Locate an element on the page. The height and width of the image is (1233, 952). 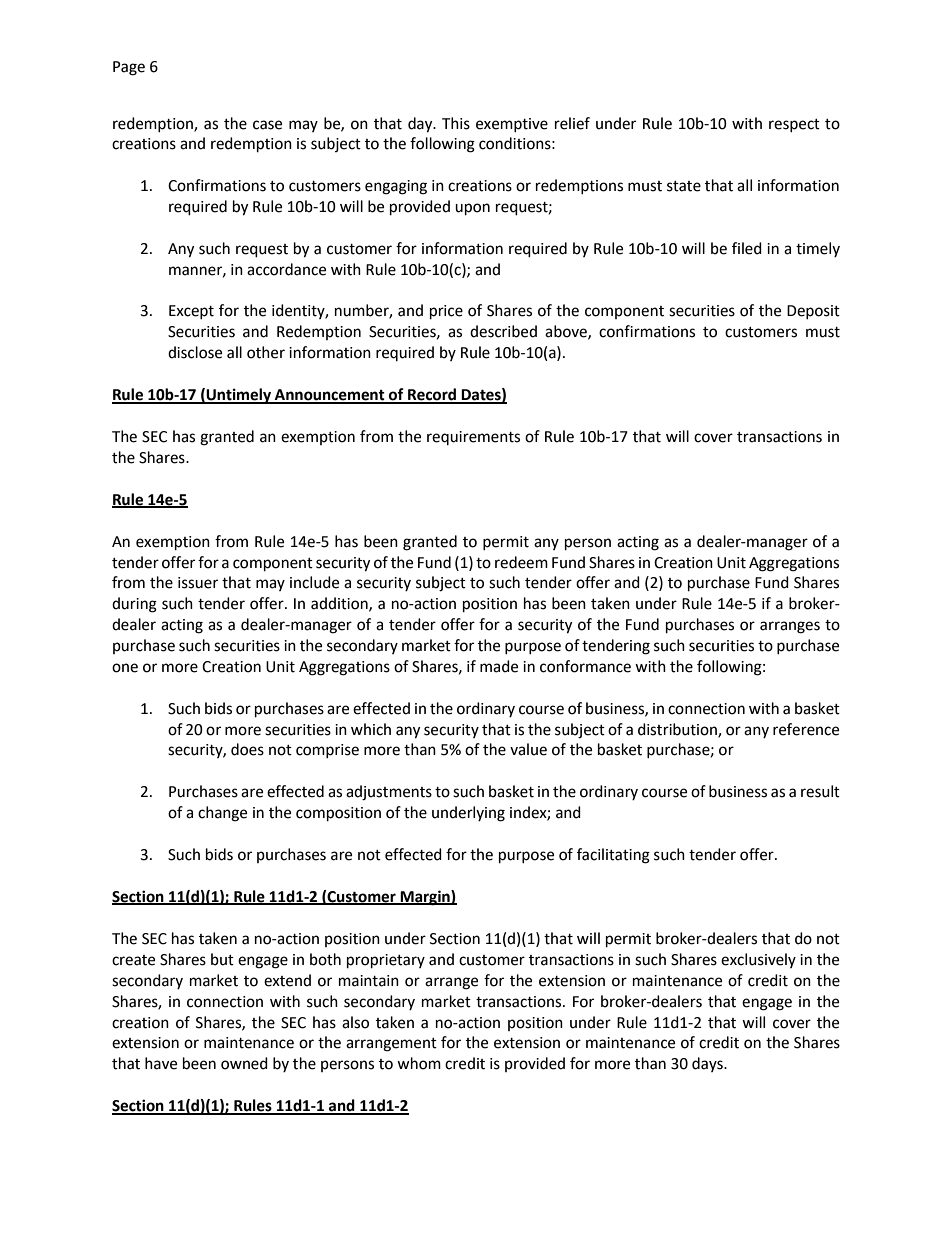
respect is located at coordinates (794, 125).
